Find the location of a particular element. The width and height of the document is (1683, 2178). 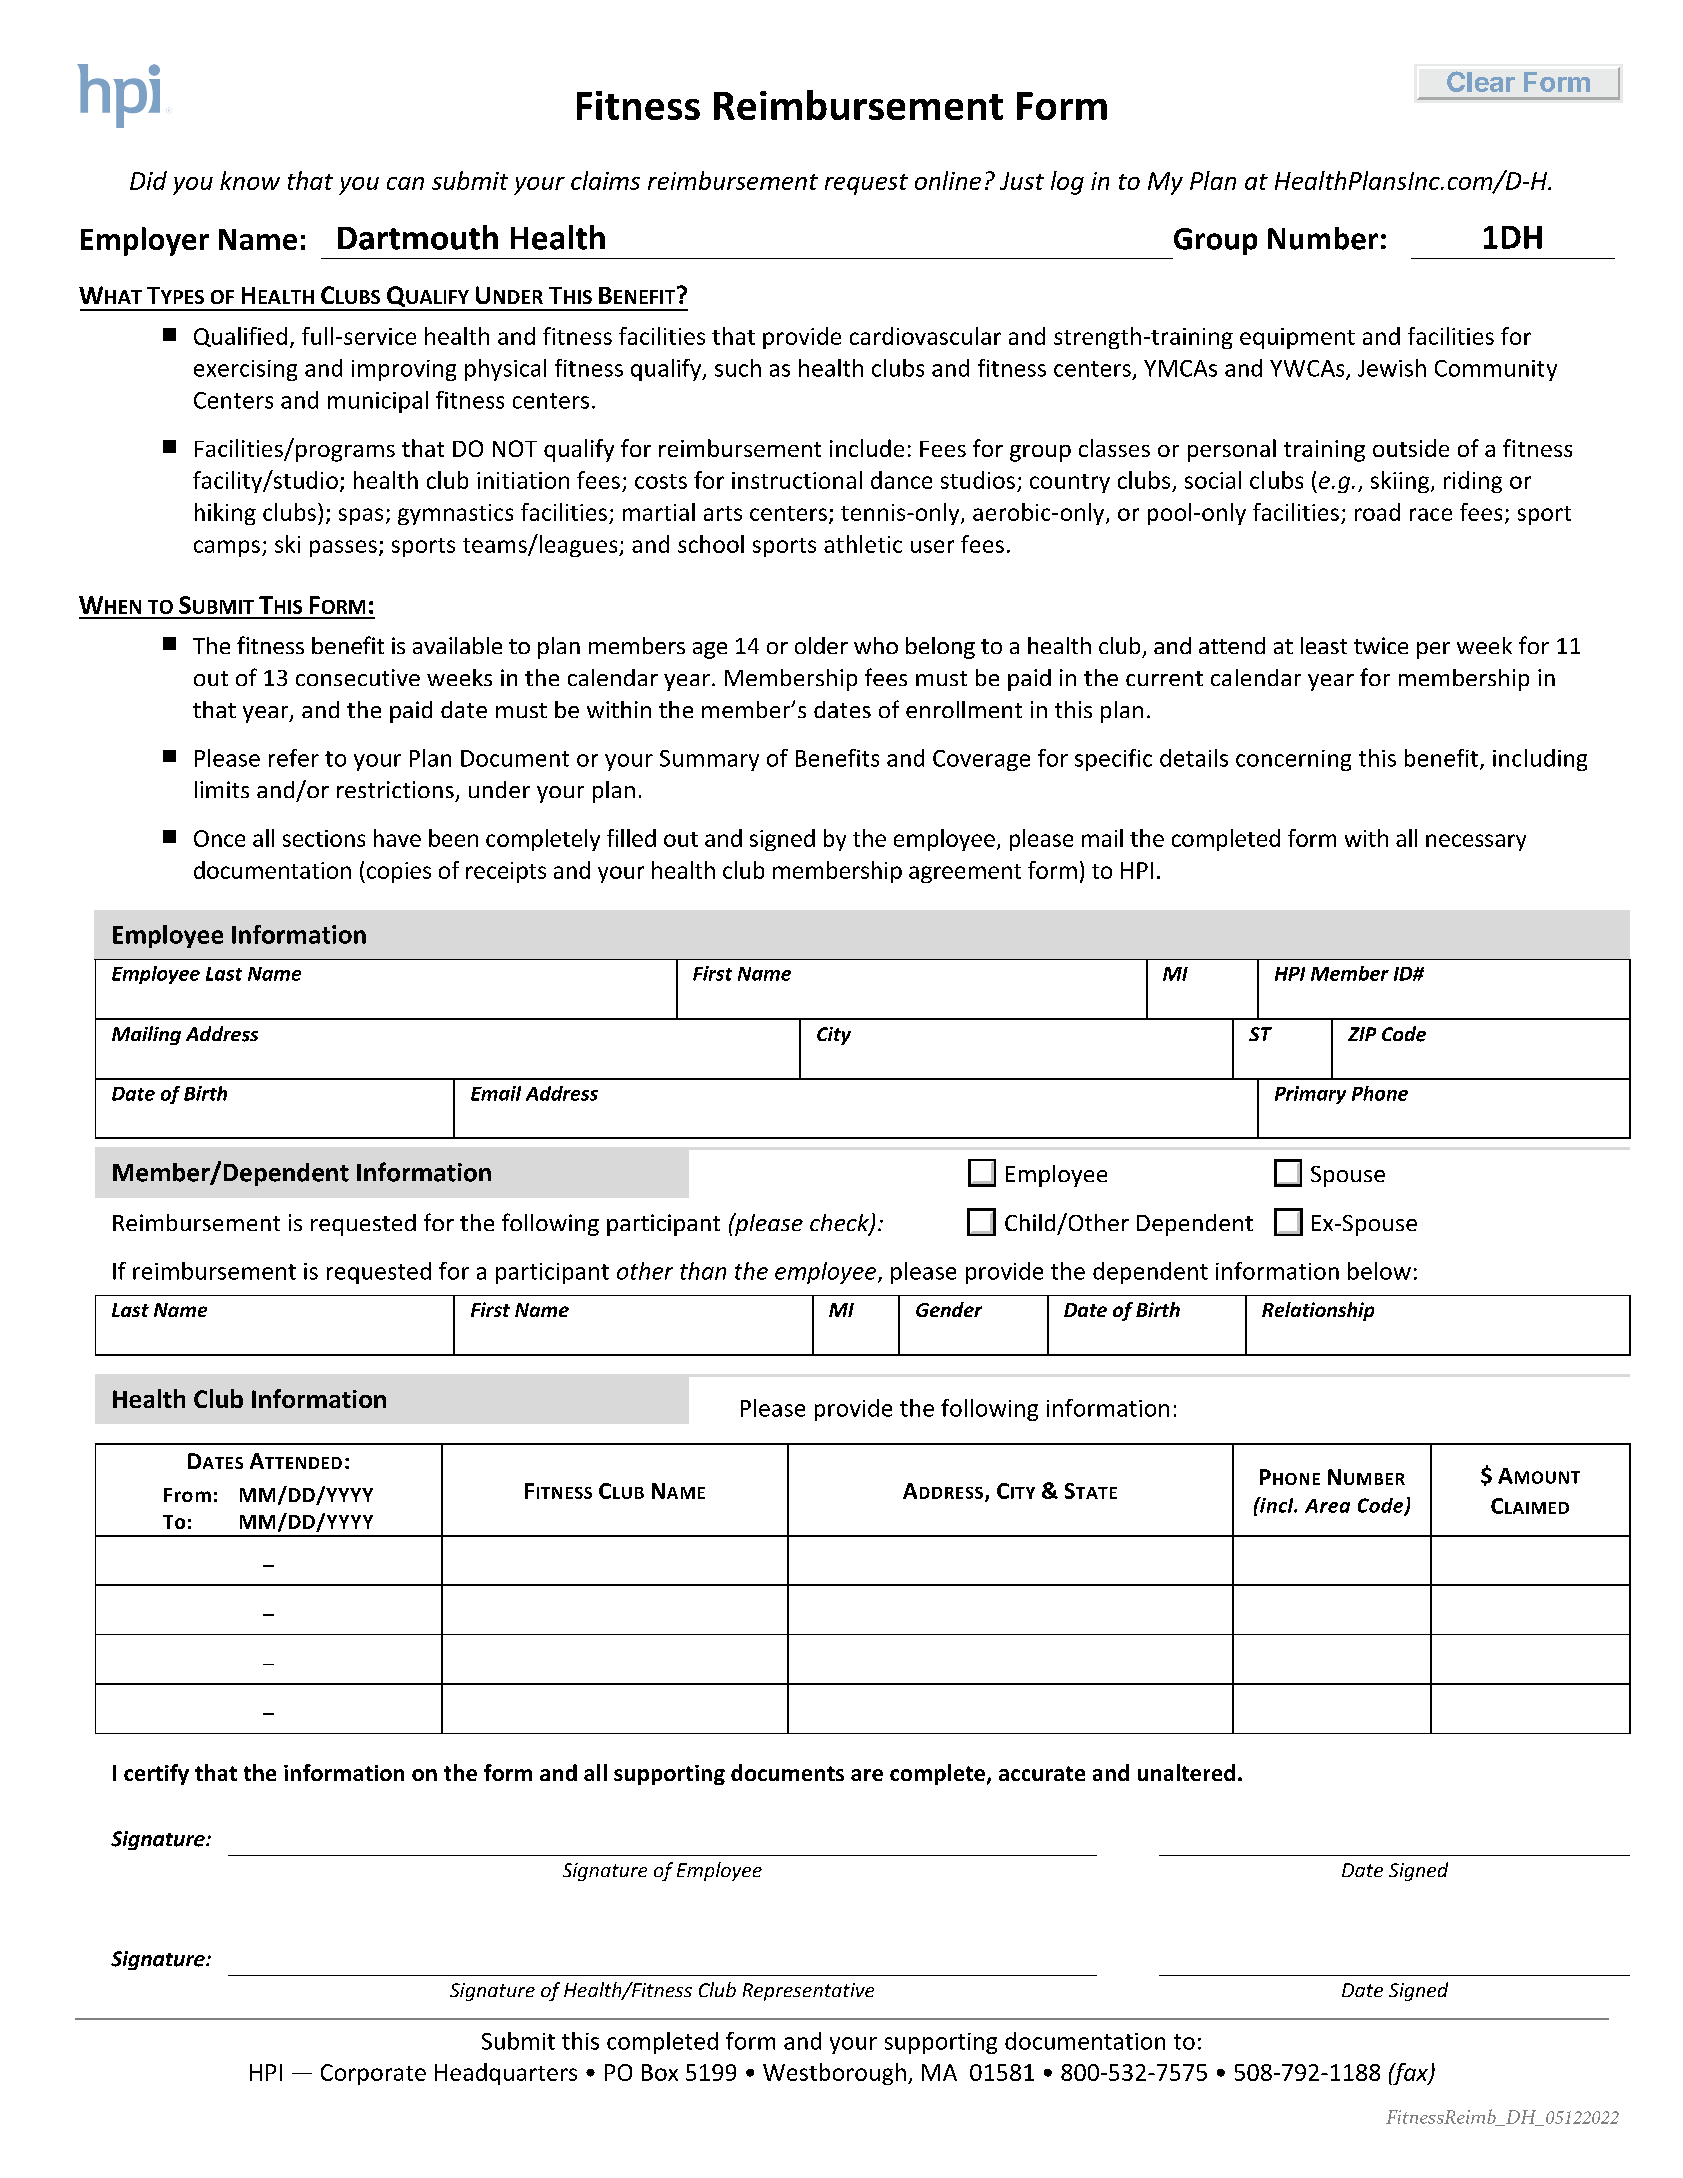

From is located at coordinates (187, 1495).
